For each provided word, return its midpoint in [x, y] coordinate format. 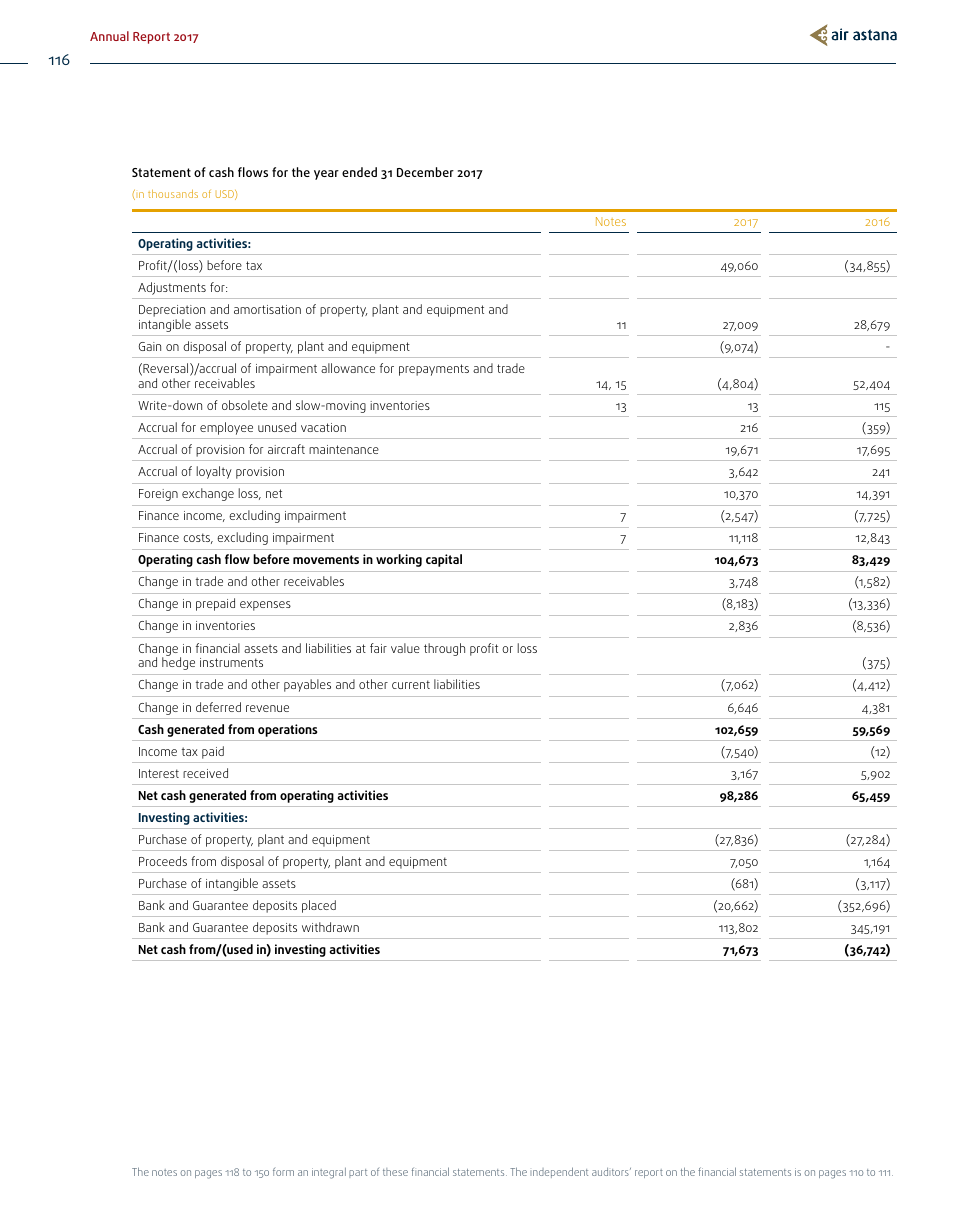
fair [378, 648]
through [444, 649]
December [425, 172]
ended [359, 172]
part [358, 1173]
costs [198, 538]
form [283, 1172]
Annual [109, 36]
